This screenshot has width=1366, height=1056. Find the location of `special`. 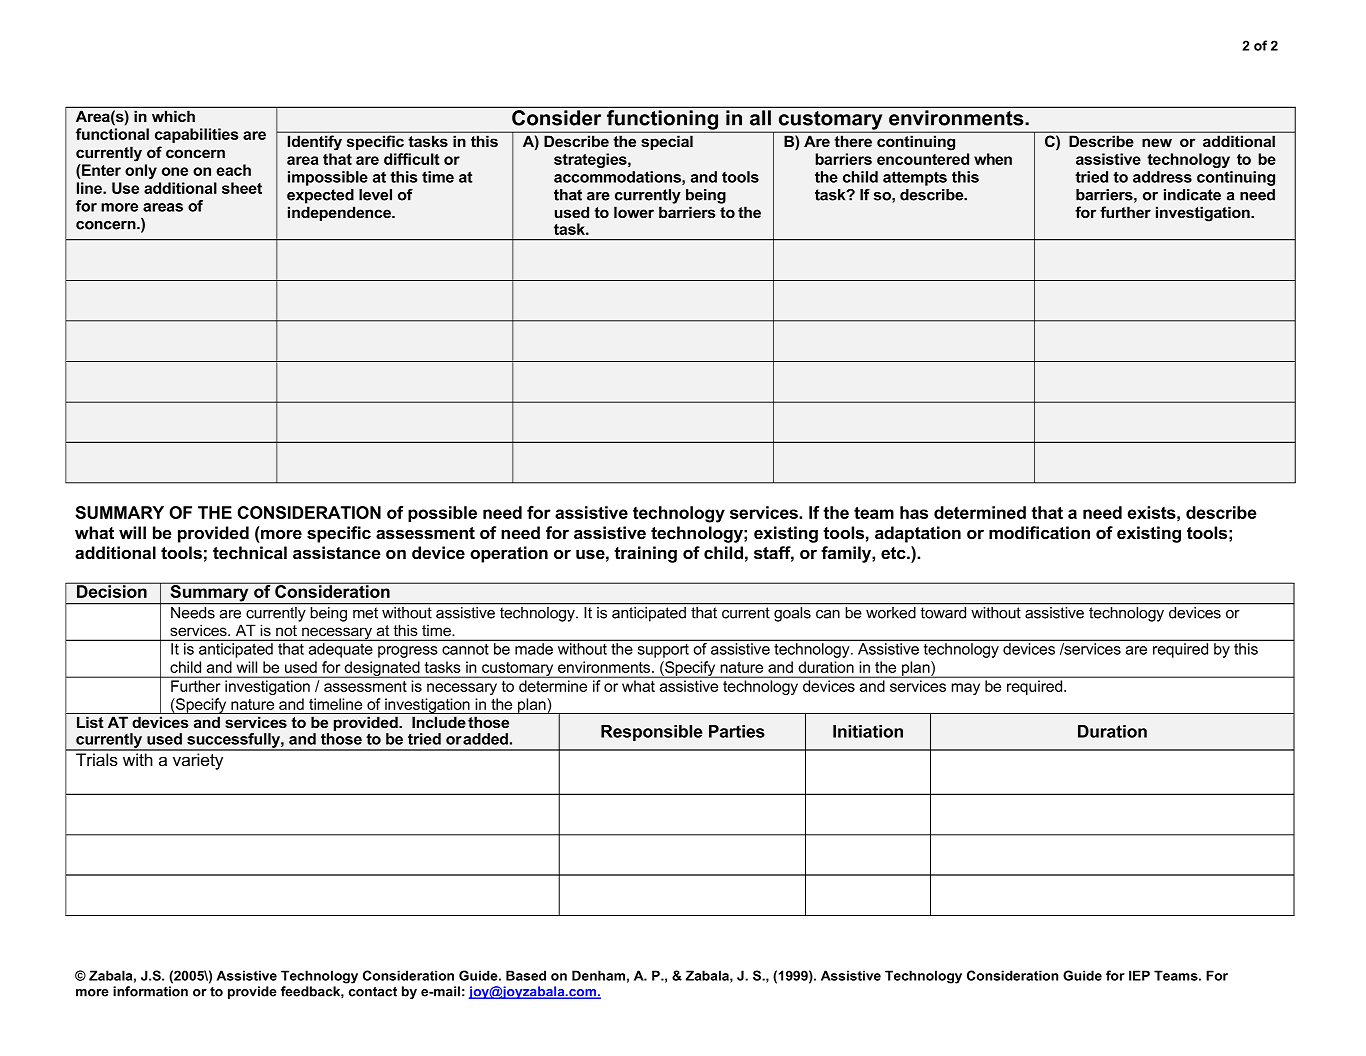

special is located at coordinates (667, 143).
